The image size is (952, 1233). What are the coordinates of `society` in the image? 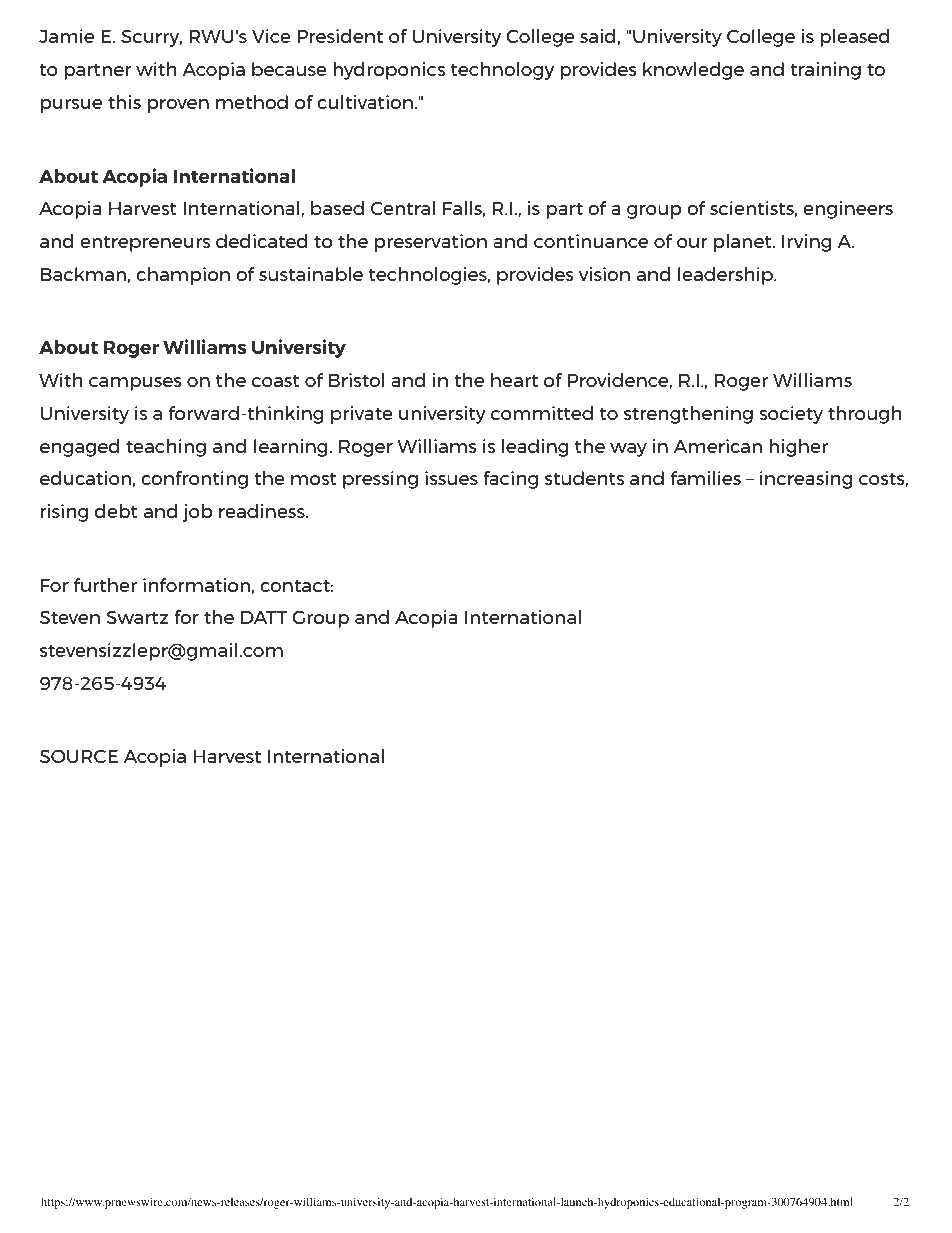 It's located at (791, 415).
